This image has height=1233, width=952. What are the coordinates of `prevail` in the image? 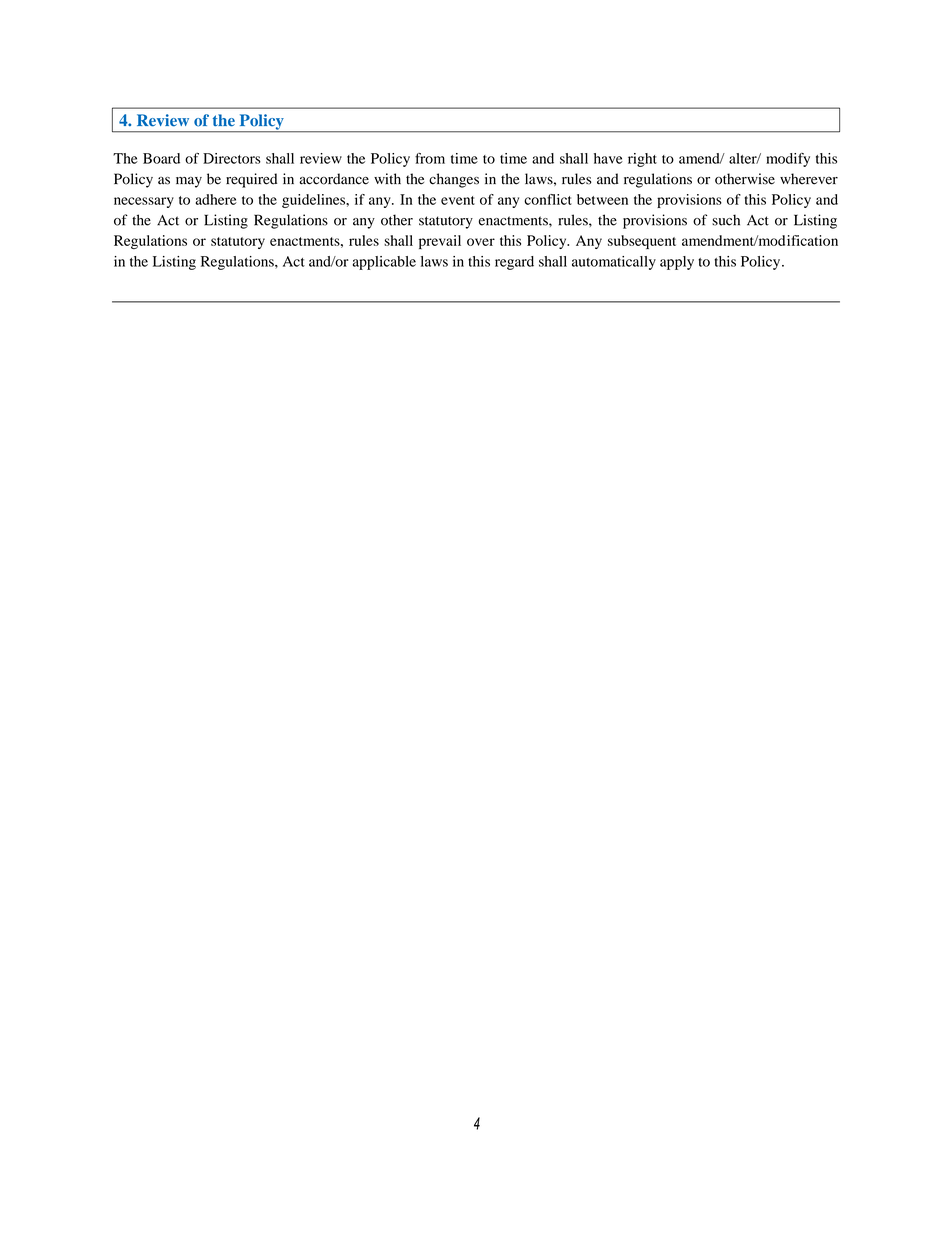 It's located at (440, 242).
